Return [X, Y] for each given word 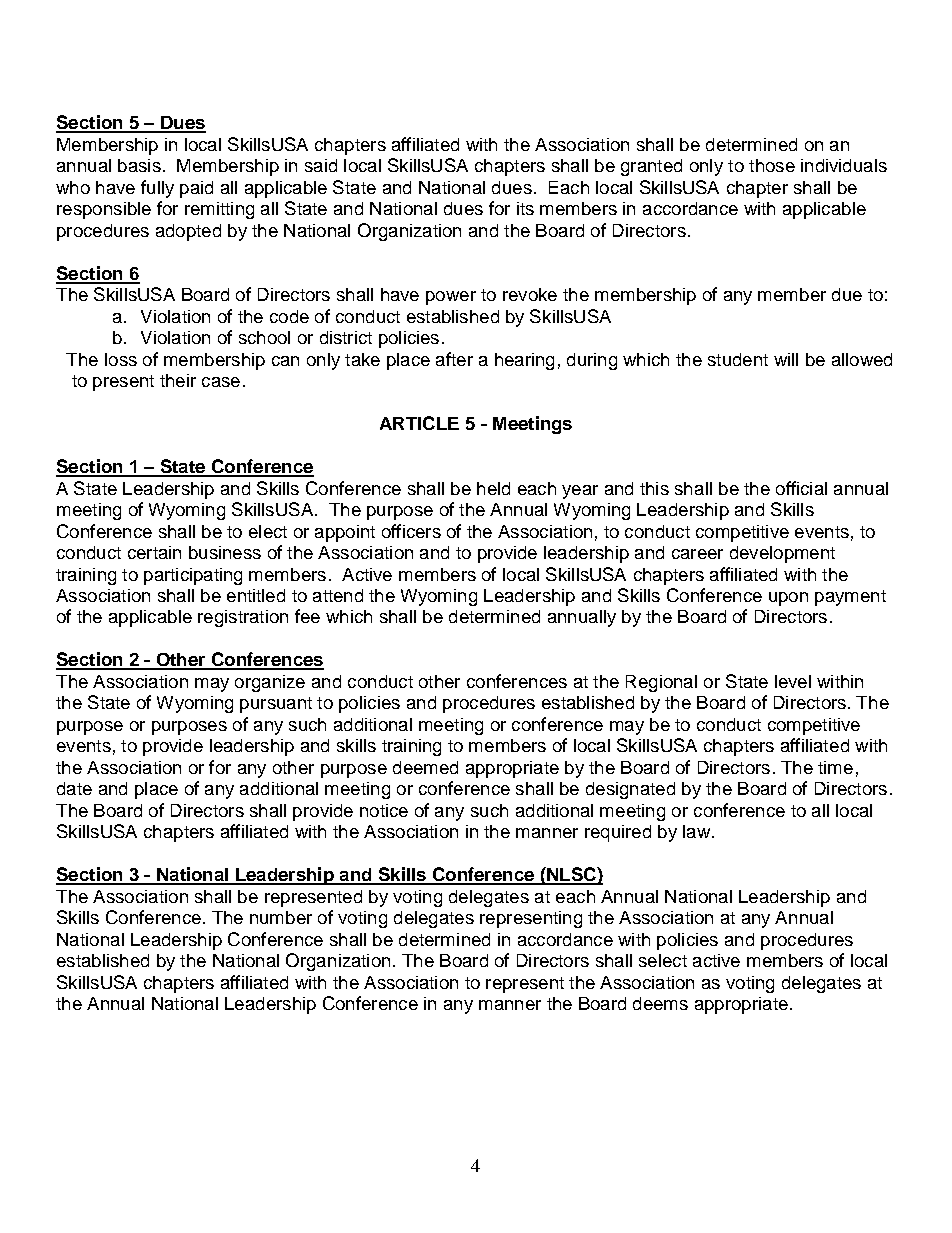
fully [157, 189]
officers [411, 531]
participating [193, 576]
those [772, 165]
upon [788, 599]
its [525, 208]
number [281, 917]
